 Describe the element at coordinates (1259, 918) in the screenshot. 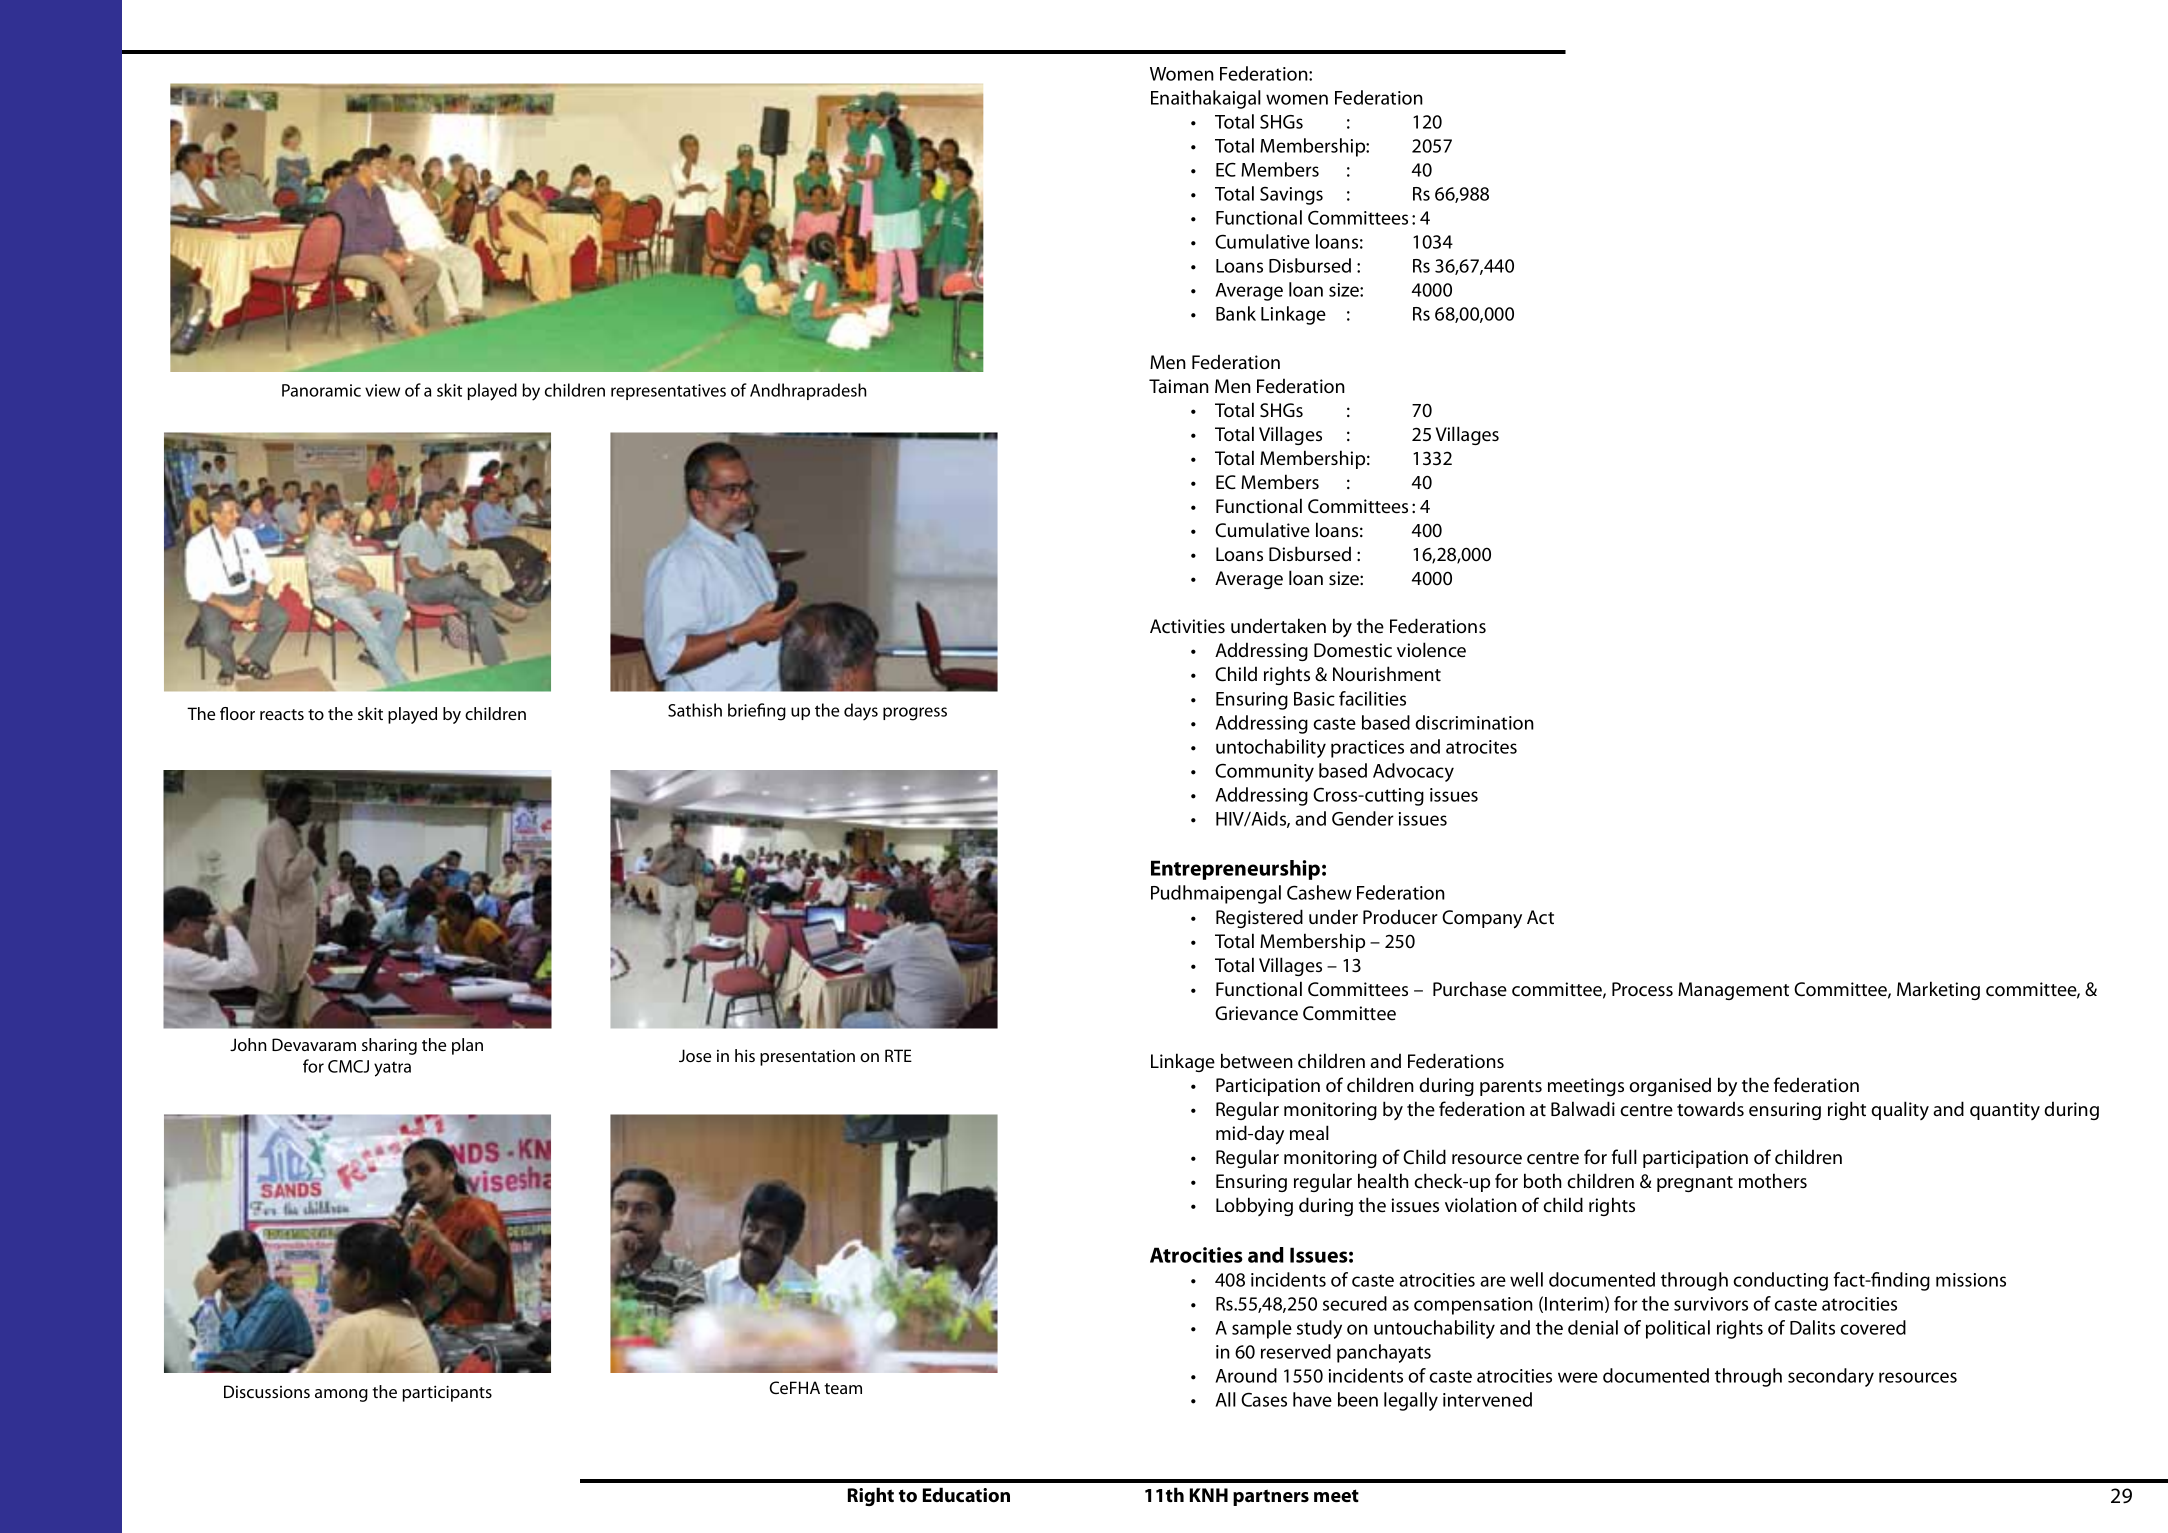

I see `Registered` at that location.
